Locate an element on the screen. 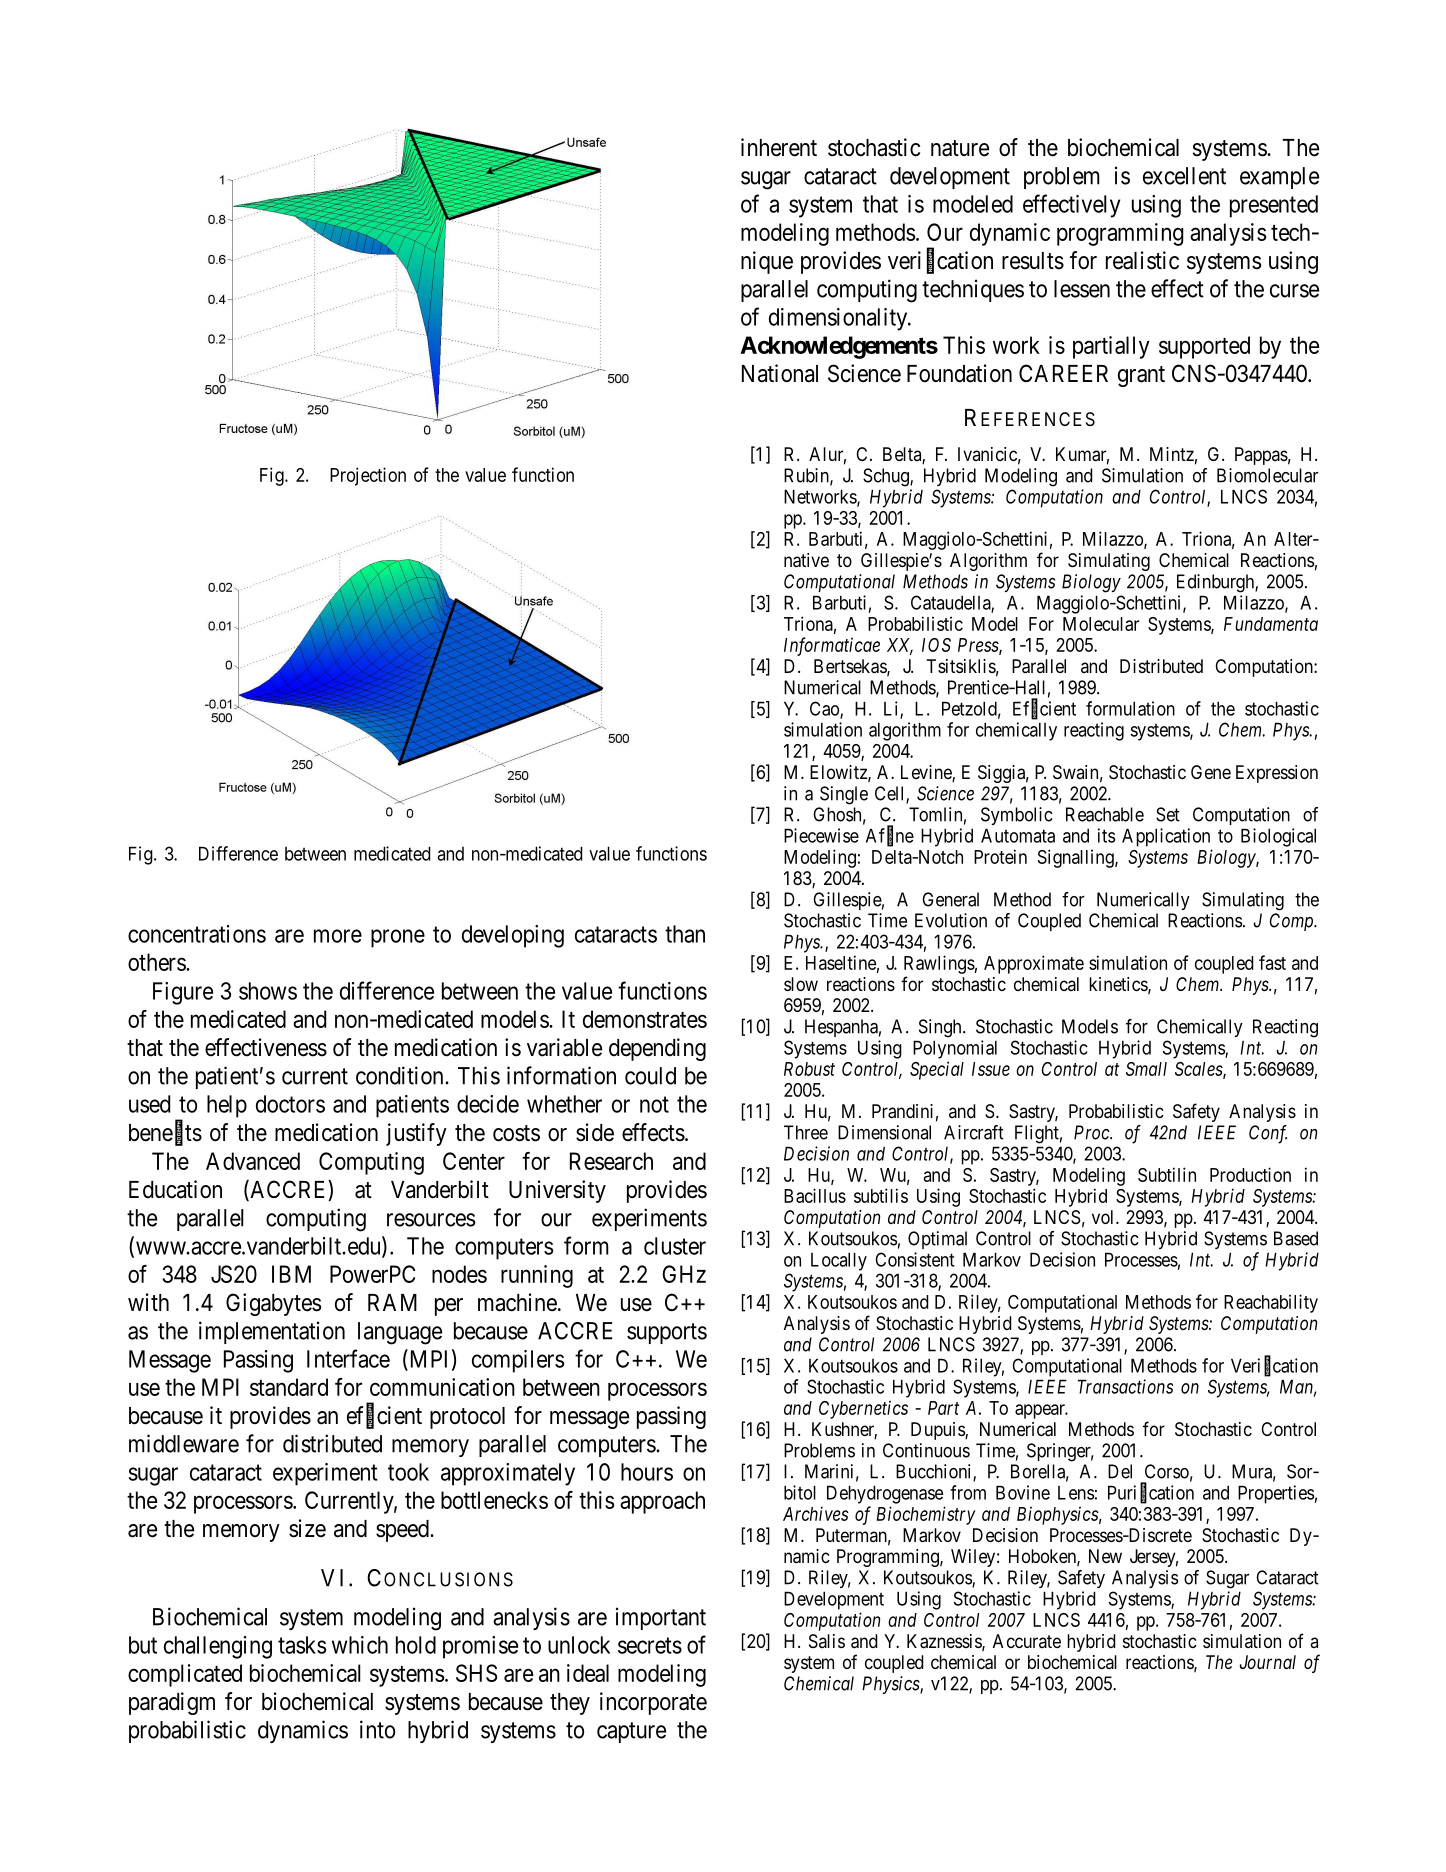 The image size is (1446, 1872). more is located at coordinates (338, 936).
